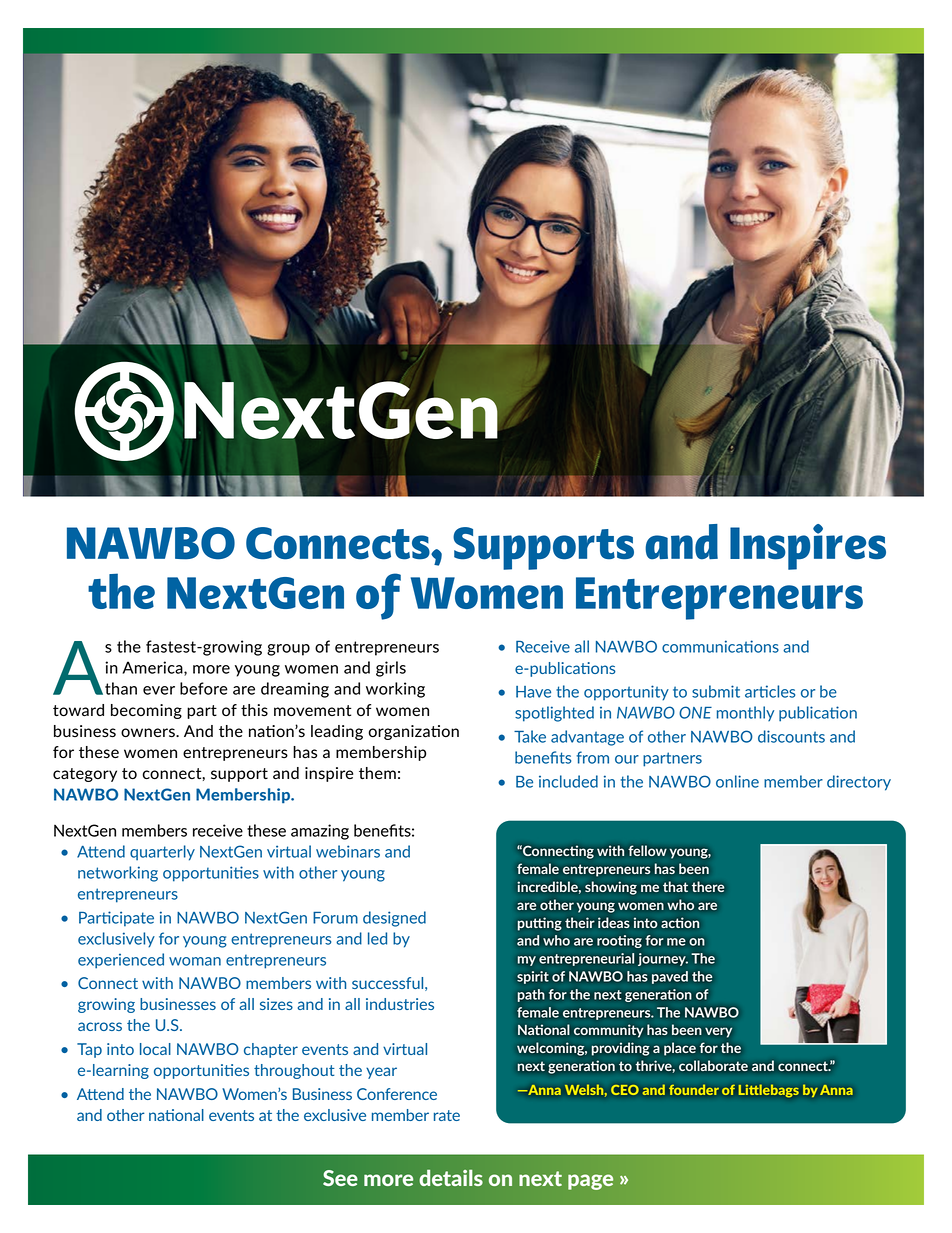  What do you see at coordinates (590, 1182) in the screenshot?
I see `page` at bounding box center [590, 1182].
